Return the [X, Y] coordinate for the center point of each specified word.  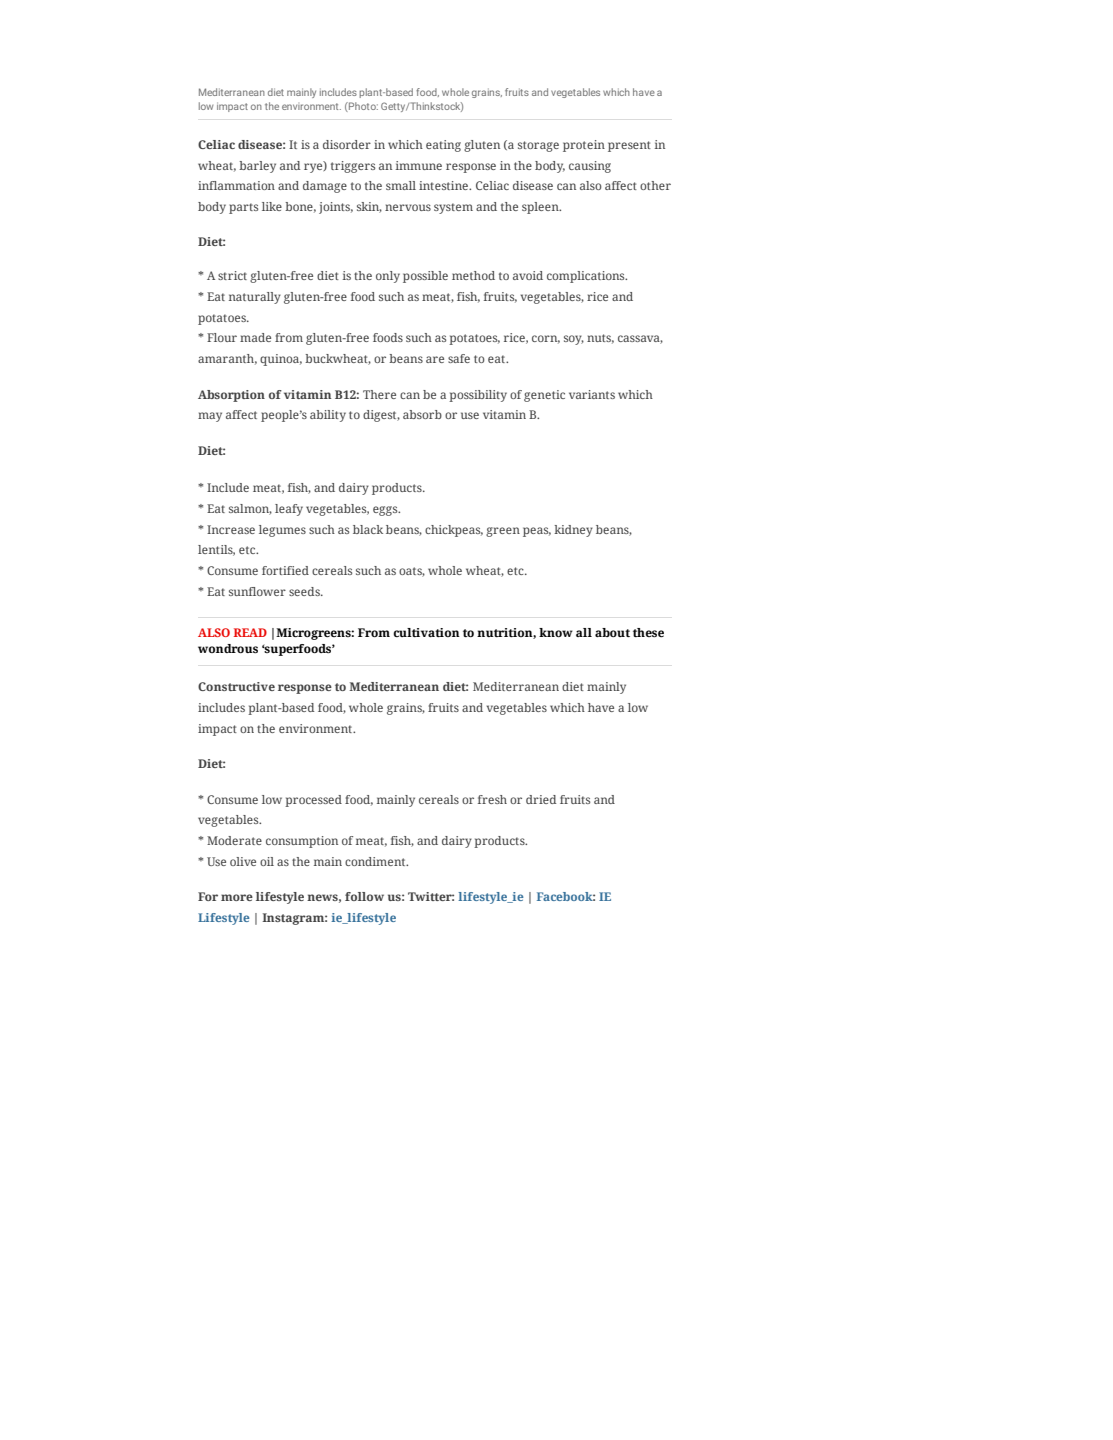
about [612, 632]
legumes [282, 531]
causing [590, 167]
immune [419, 165]
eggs [386, 511]
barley [257, 167]
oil [267, 861]
